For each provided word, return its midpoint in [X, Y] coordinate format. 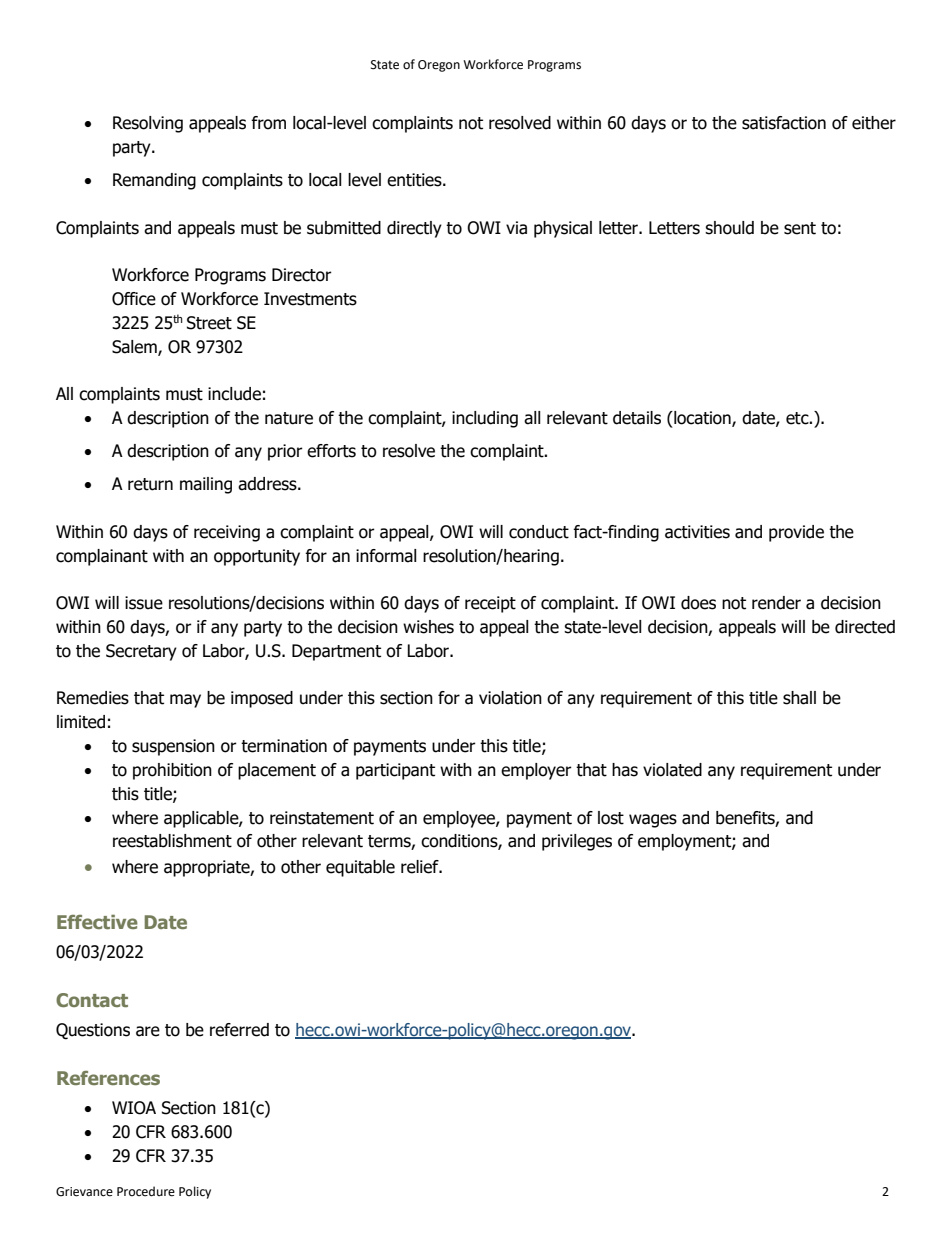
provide [796, 533]
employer [536, 771]
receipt [490, 604]
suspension [173, 747]
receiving [227, 533]
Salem [135, 347]
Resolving [148, 124]
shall [799, 698]
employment [685, 842]
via [516, 228]
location [702, 419]
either [874, 123]
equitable [360, 868]
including [485, 419]
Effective [97, 921]
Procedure [146, 1191]
